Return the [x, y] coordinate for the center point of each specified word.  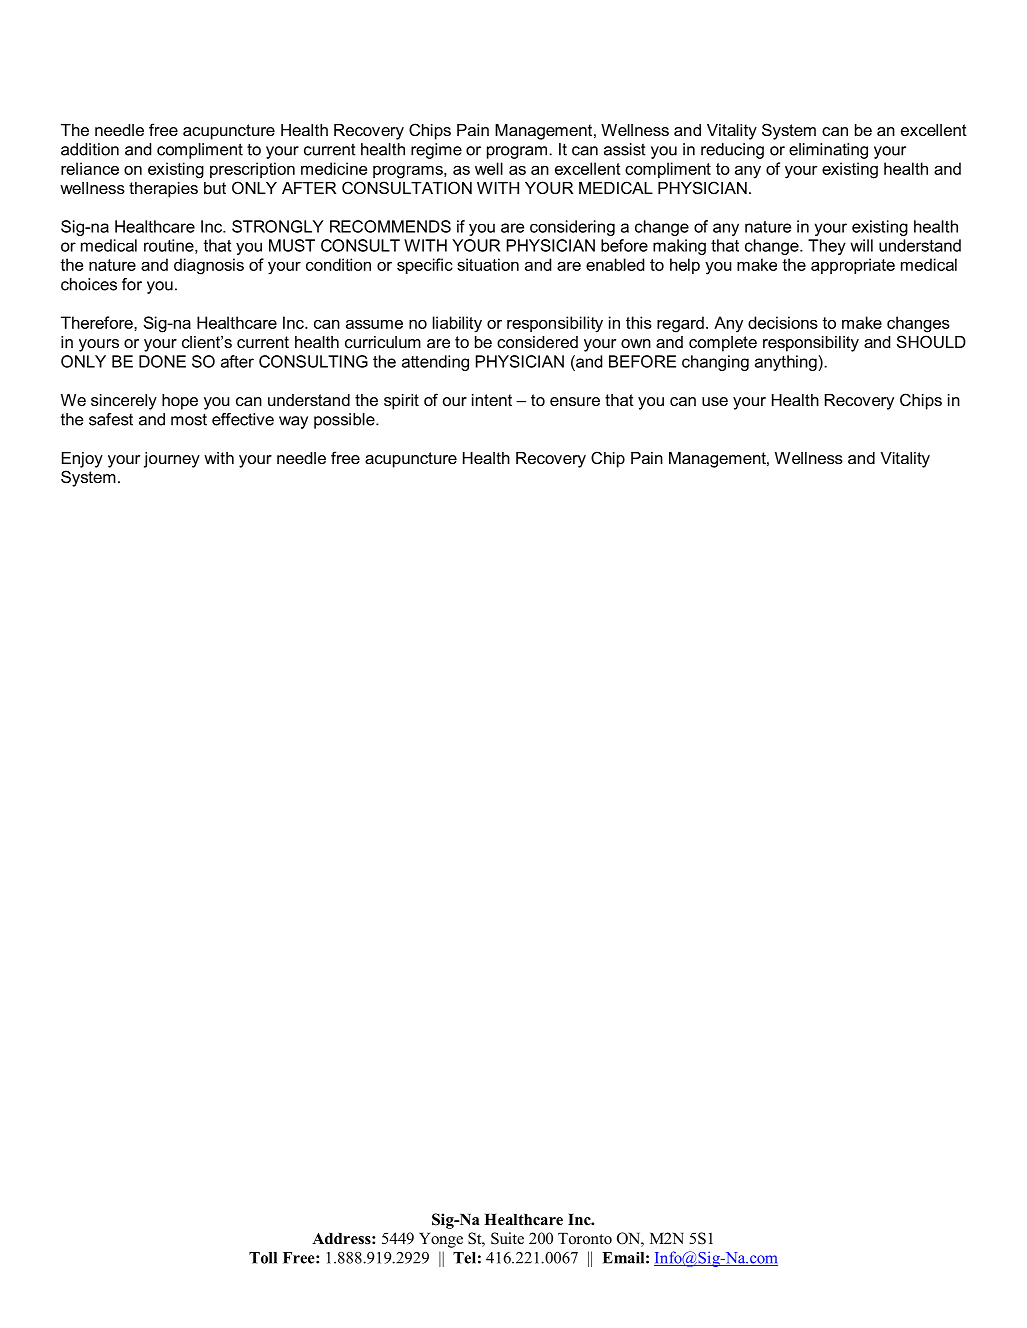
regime [436, 151]
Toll [263, 1258]
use [715, 401]
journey [172, 460]
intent [492, 400]
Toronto [585, 1239]
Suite [507, 1238]
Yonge [441, 1240]
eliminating [828, 151]
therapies [163, 190]
